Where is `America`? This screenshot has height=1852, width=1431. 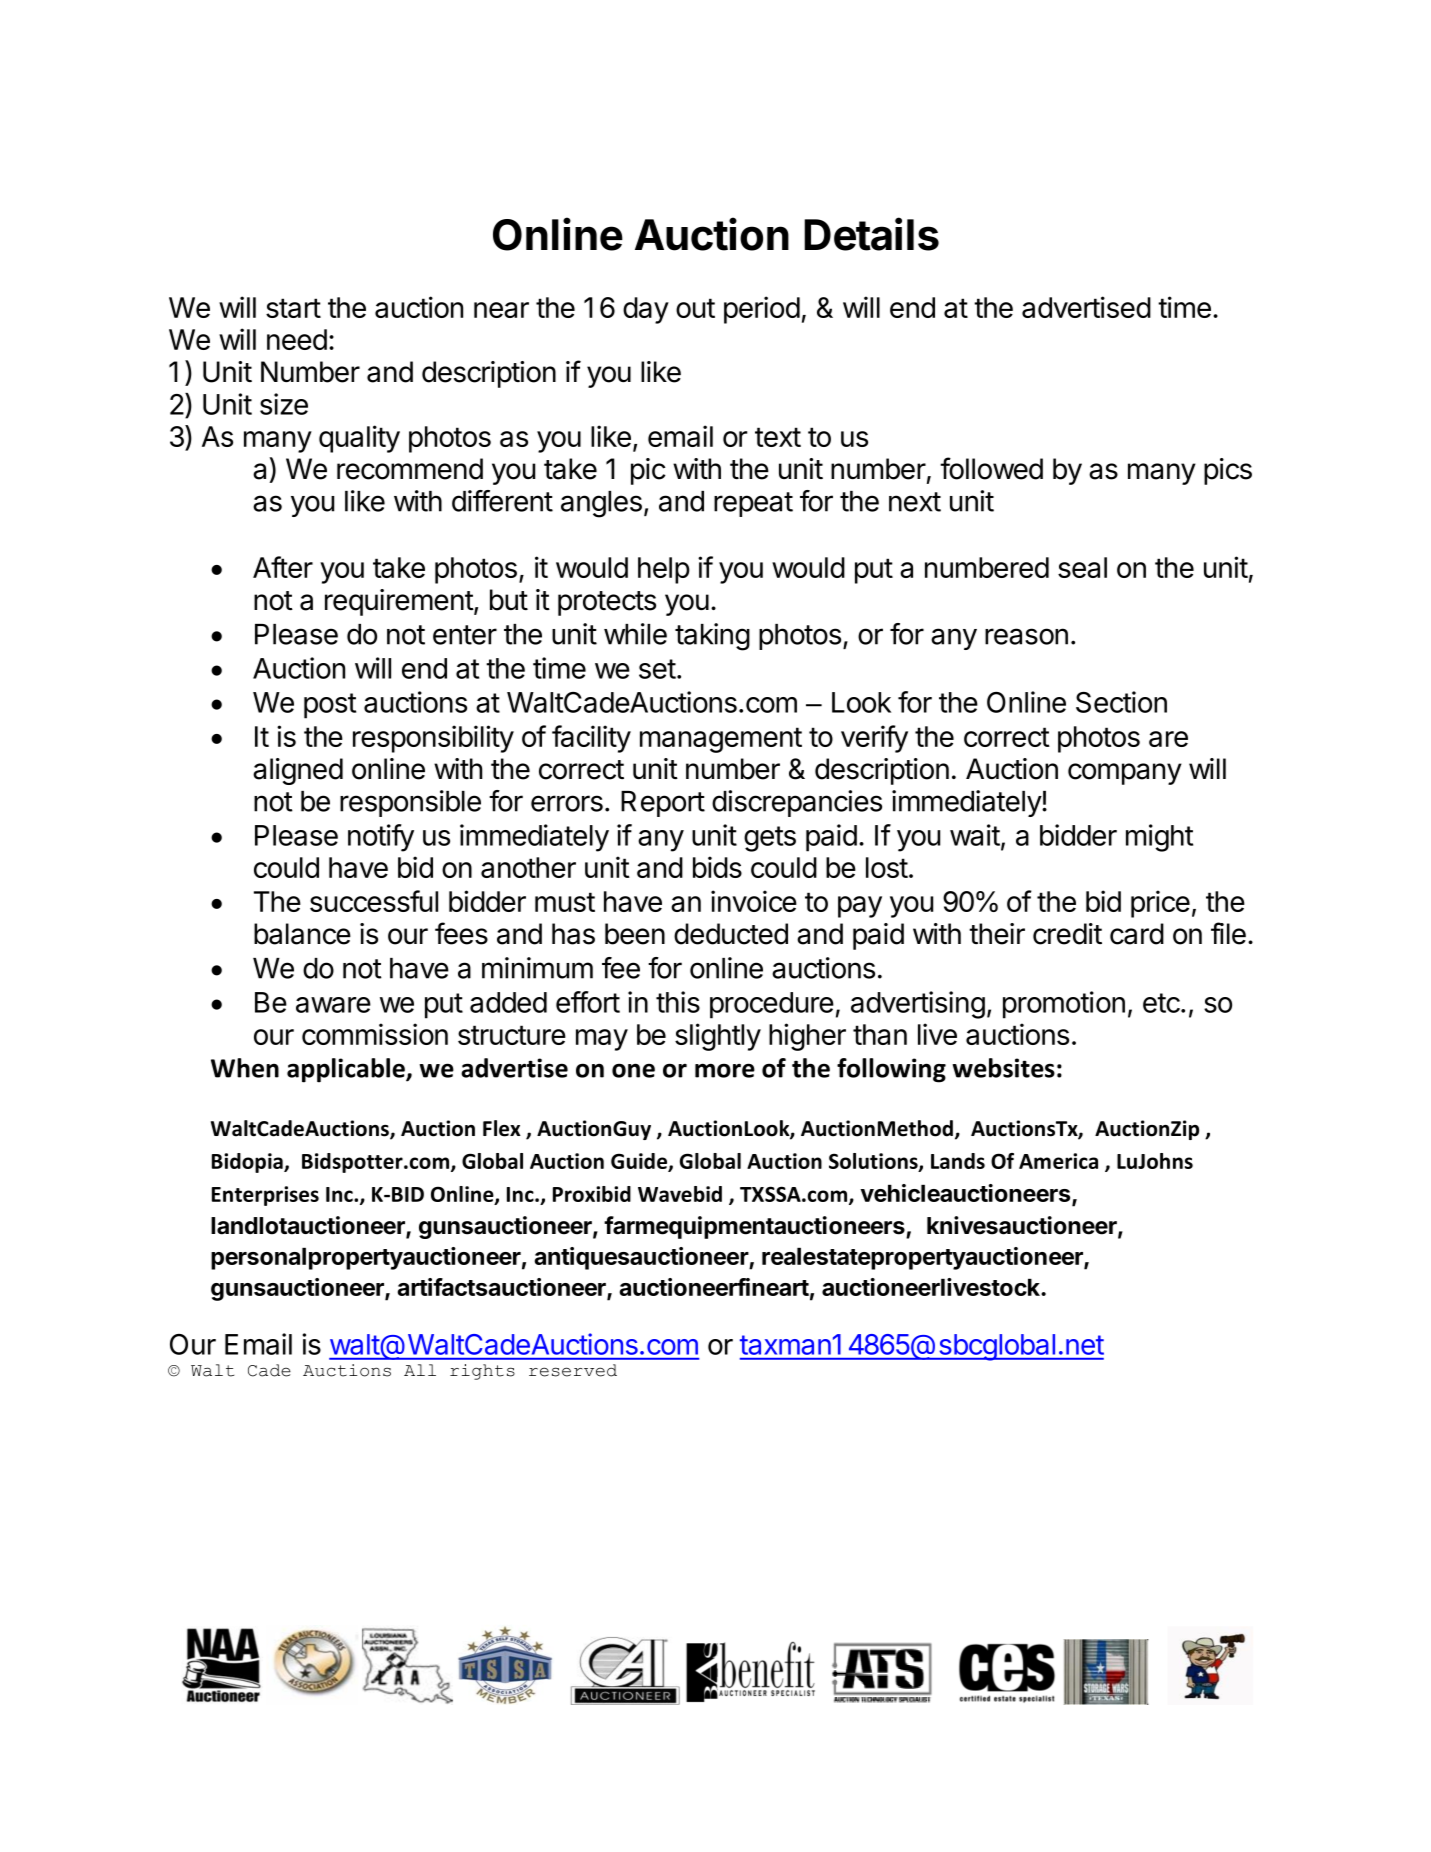 America is located at coordinates (1058, 1161).
